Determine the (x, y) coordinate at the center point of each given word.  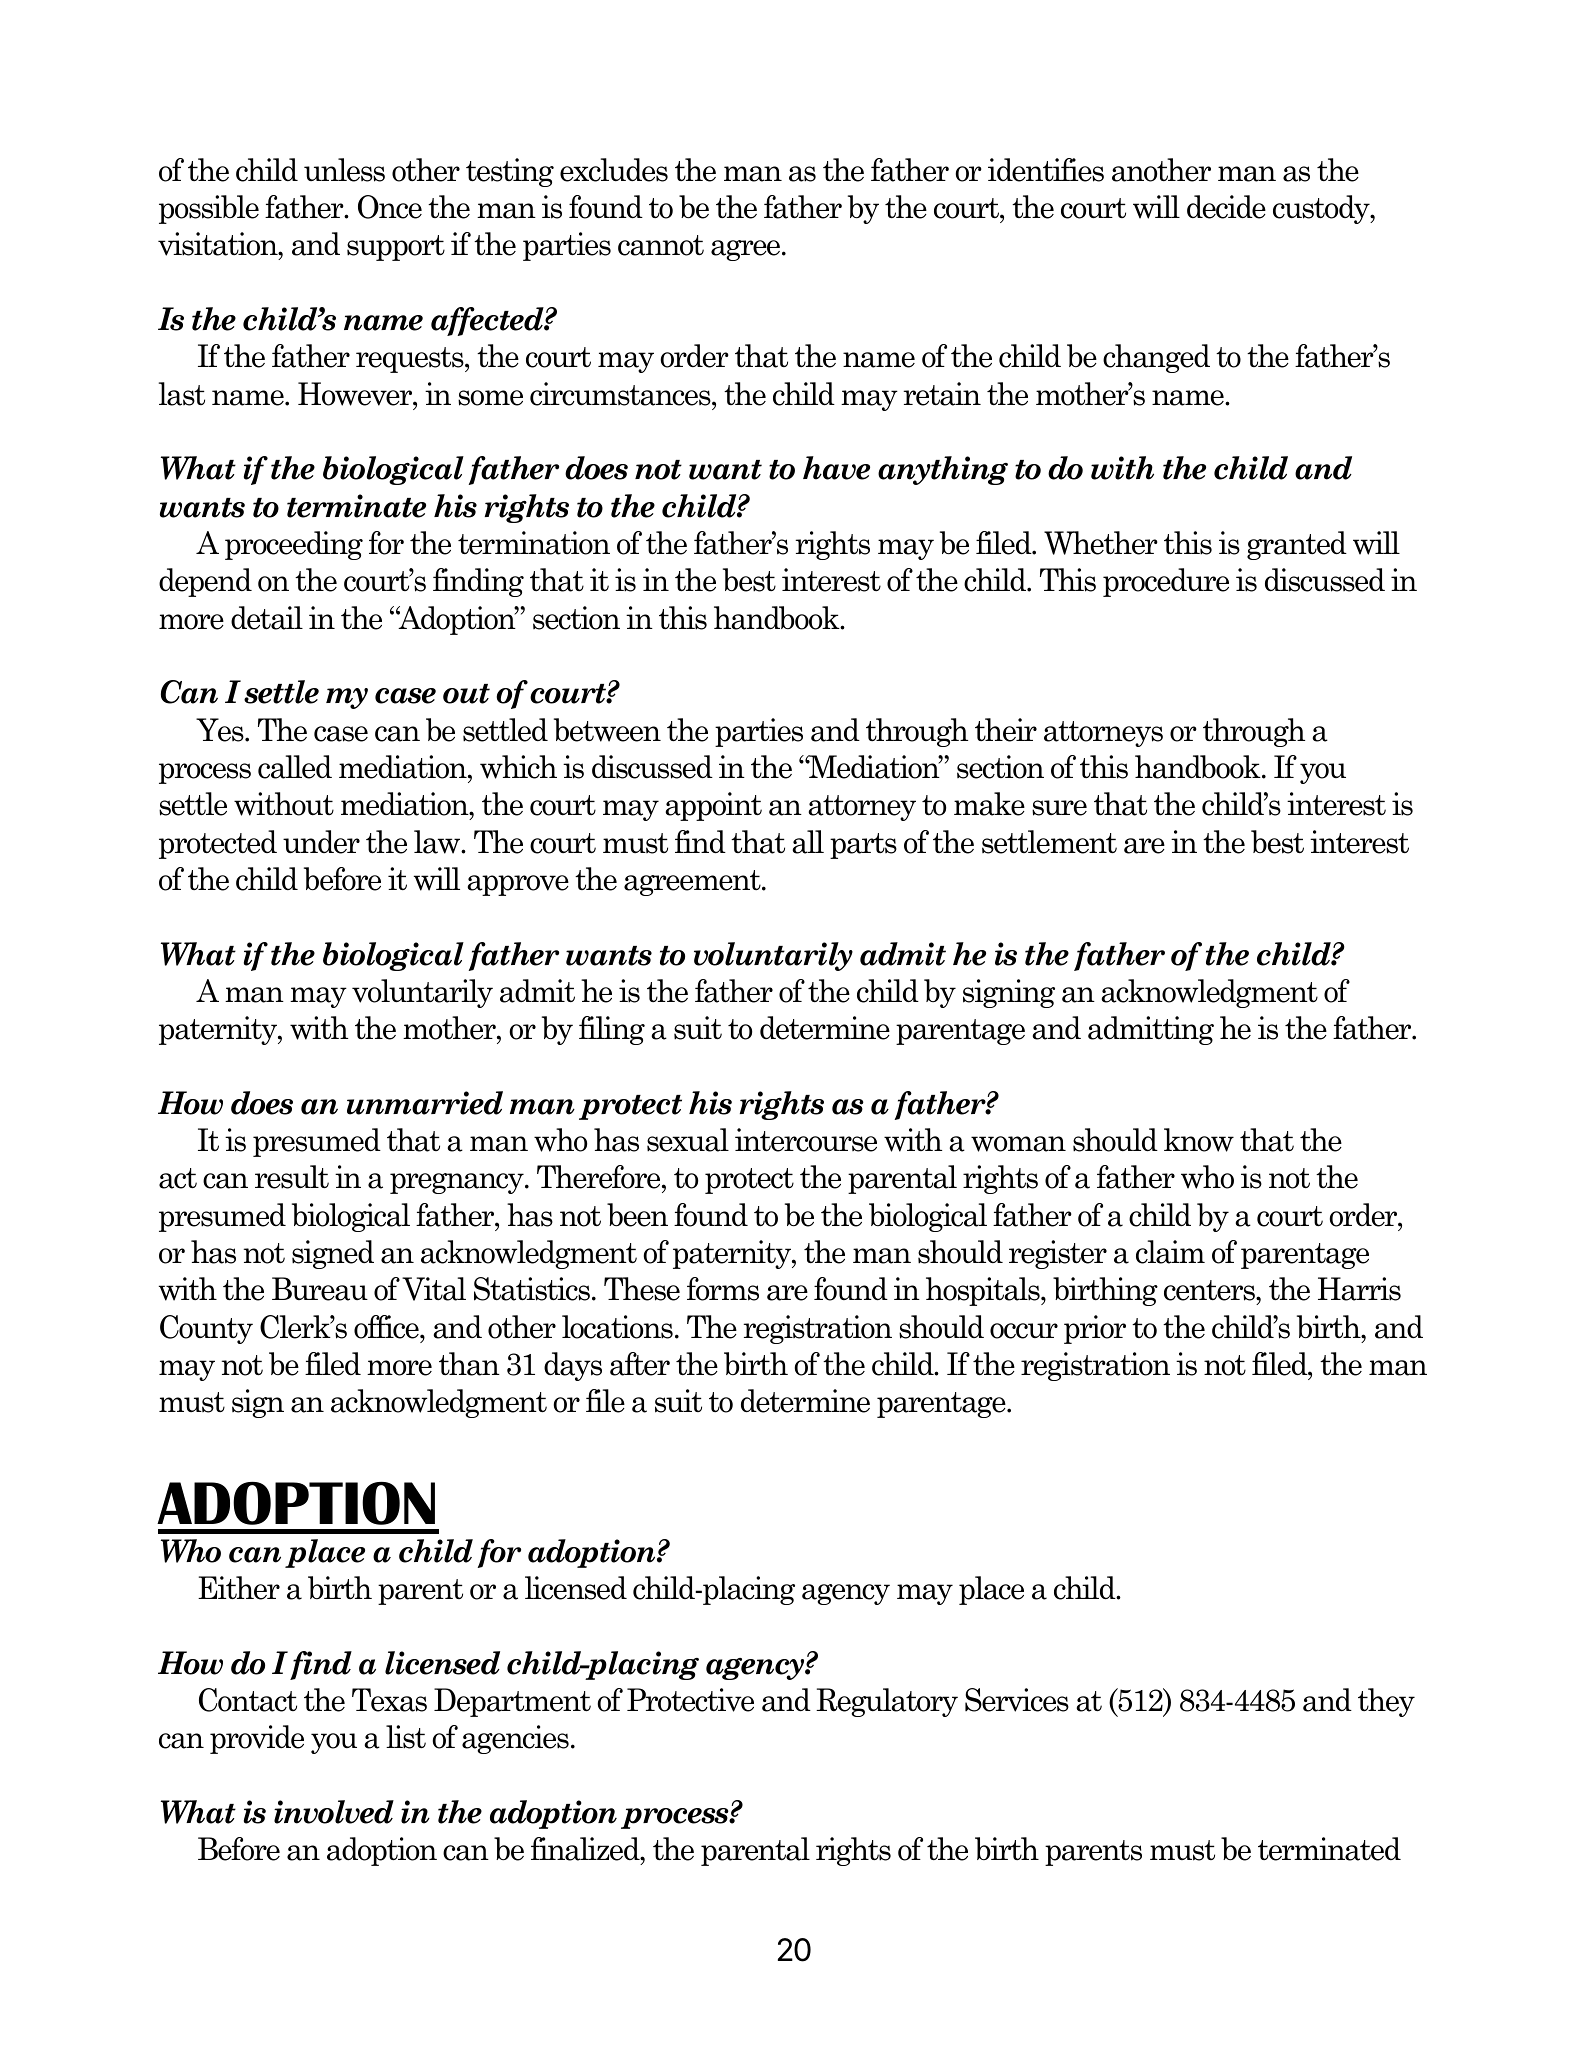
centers (1210, 1290)
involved (334, 1812)
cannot (661, 245)
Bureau (320, 1289)
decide (1226, 207)
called (295, 767)
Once (390, 207)
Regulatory (887, 1702)
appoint (713, 806)
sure (1059, 808)
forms (723, 1289)
